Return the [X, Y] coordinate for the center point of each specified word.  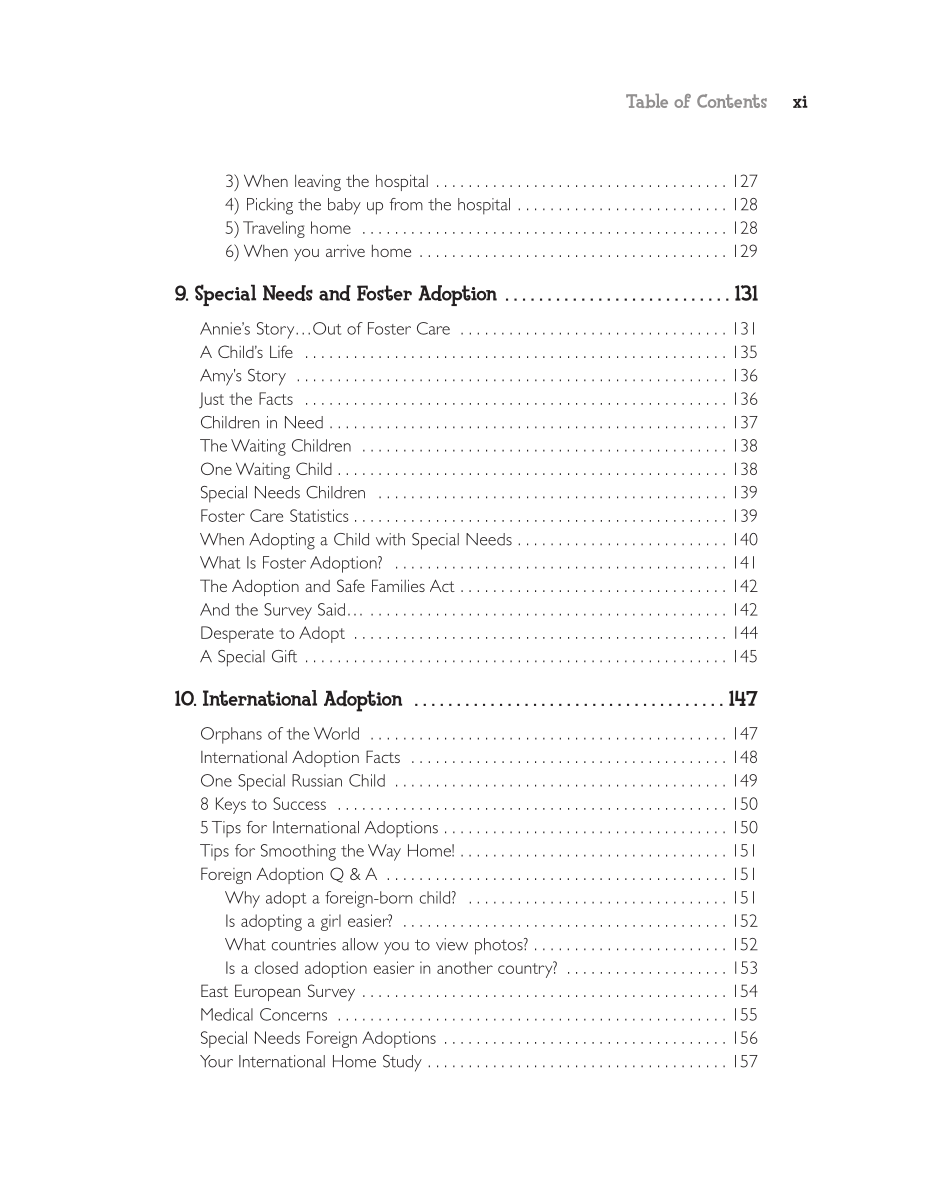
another [465, 967]
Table [647, 100]
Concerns [293, 1014]
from [406, 204]
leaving [318, 183]
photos [500, 946]
